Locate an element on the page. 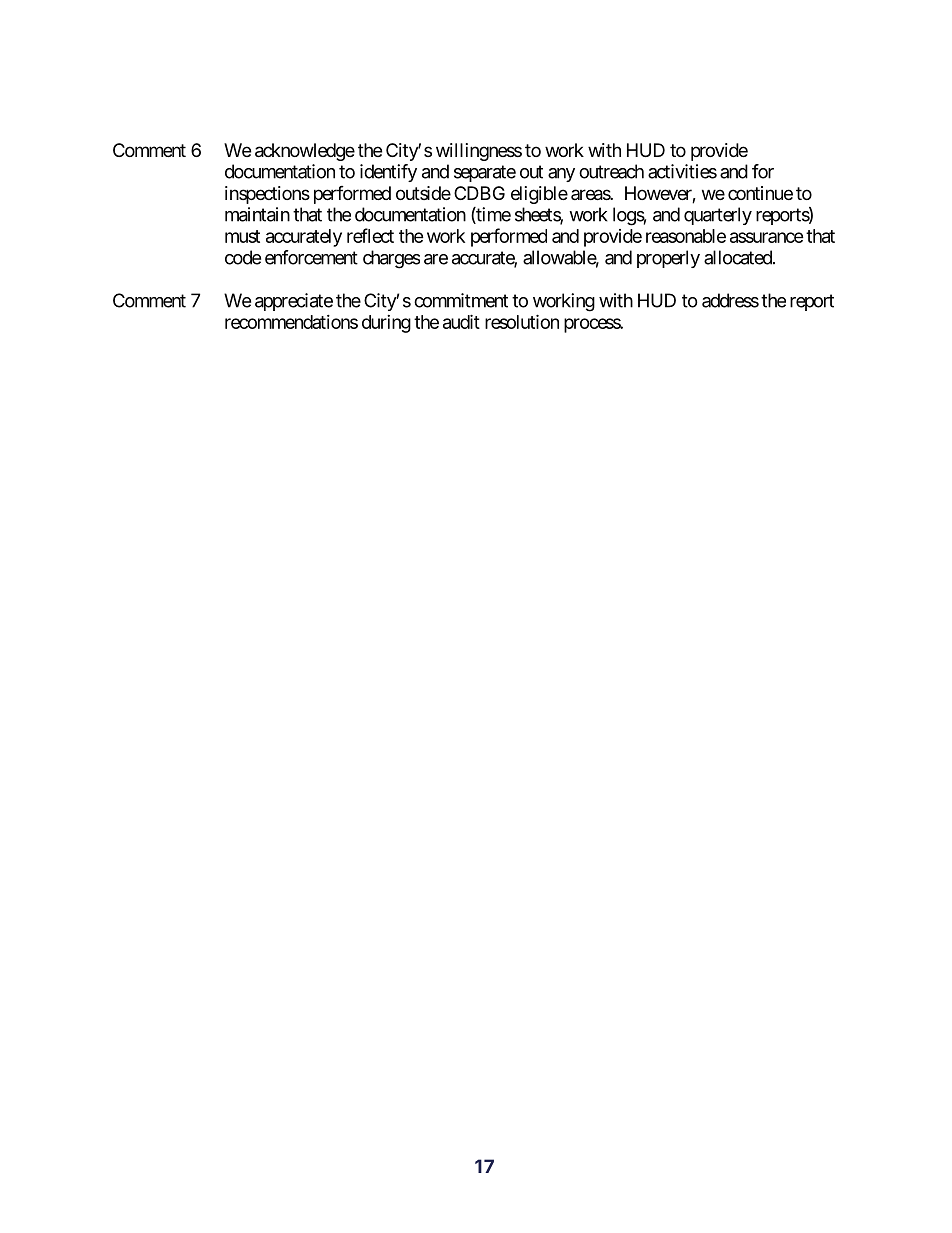  outreach is located at coordinates (611, 171).
